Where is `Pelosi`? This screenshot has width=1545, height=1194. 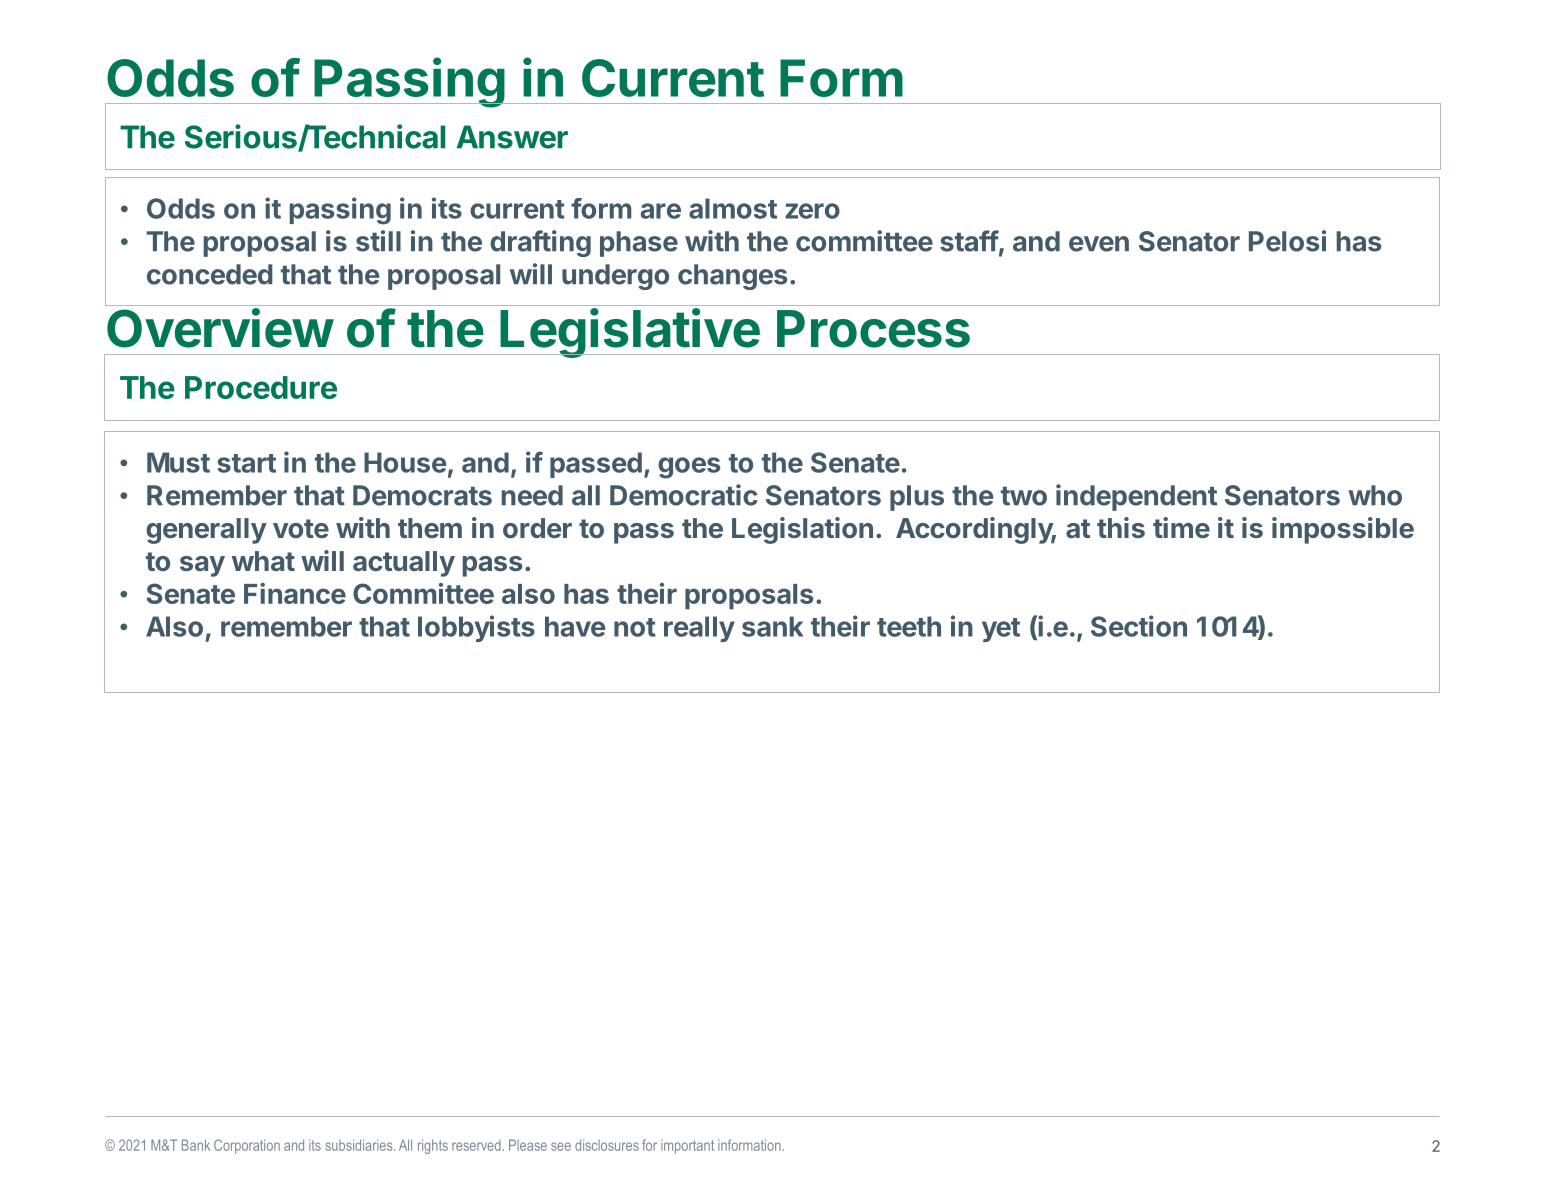
Pelosi is located at coordinates (1287, 241).
